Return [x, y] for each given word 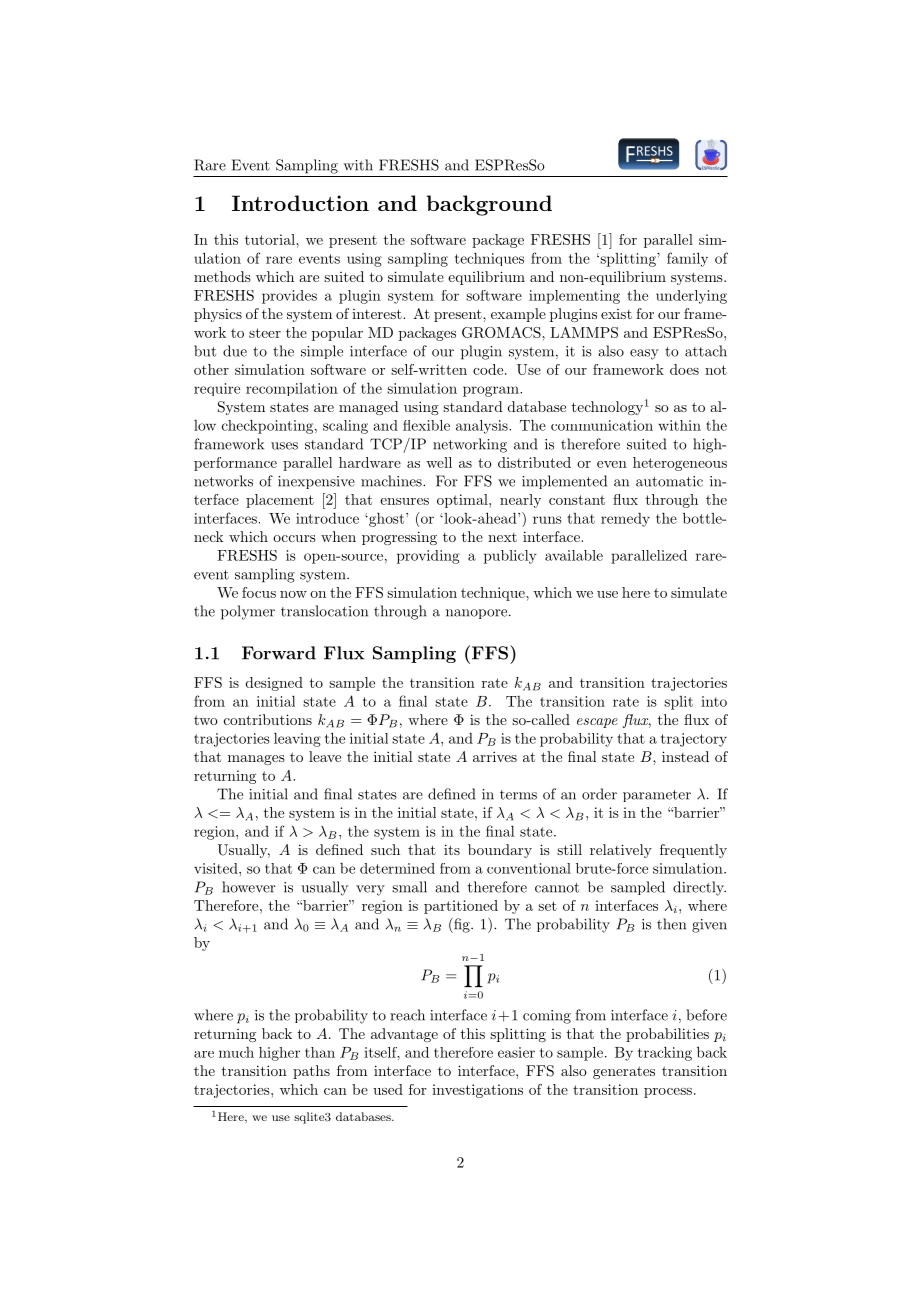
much [236, 1052]
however [249, 887]
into [714, 701]
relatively [621, 851]
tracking [665, 1053]
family [687, 259]
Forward [279, 653]
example [518, 315]
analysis [483, 427]
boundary [500, 851]
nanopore [476, 614]
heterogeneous [680, 464]
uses [284, 446]
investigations [477, 1091]
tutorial [271, 239]
